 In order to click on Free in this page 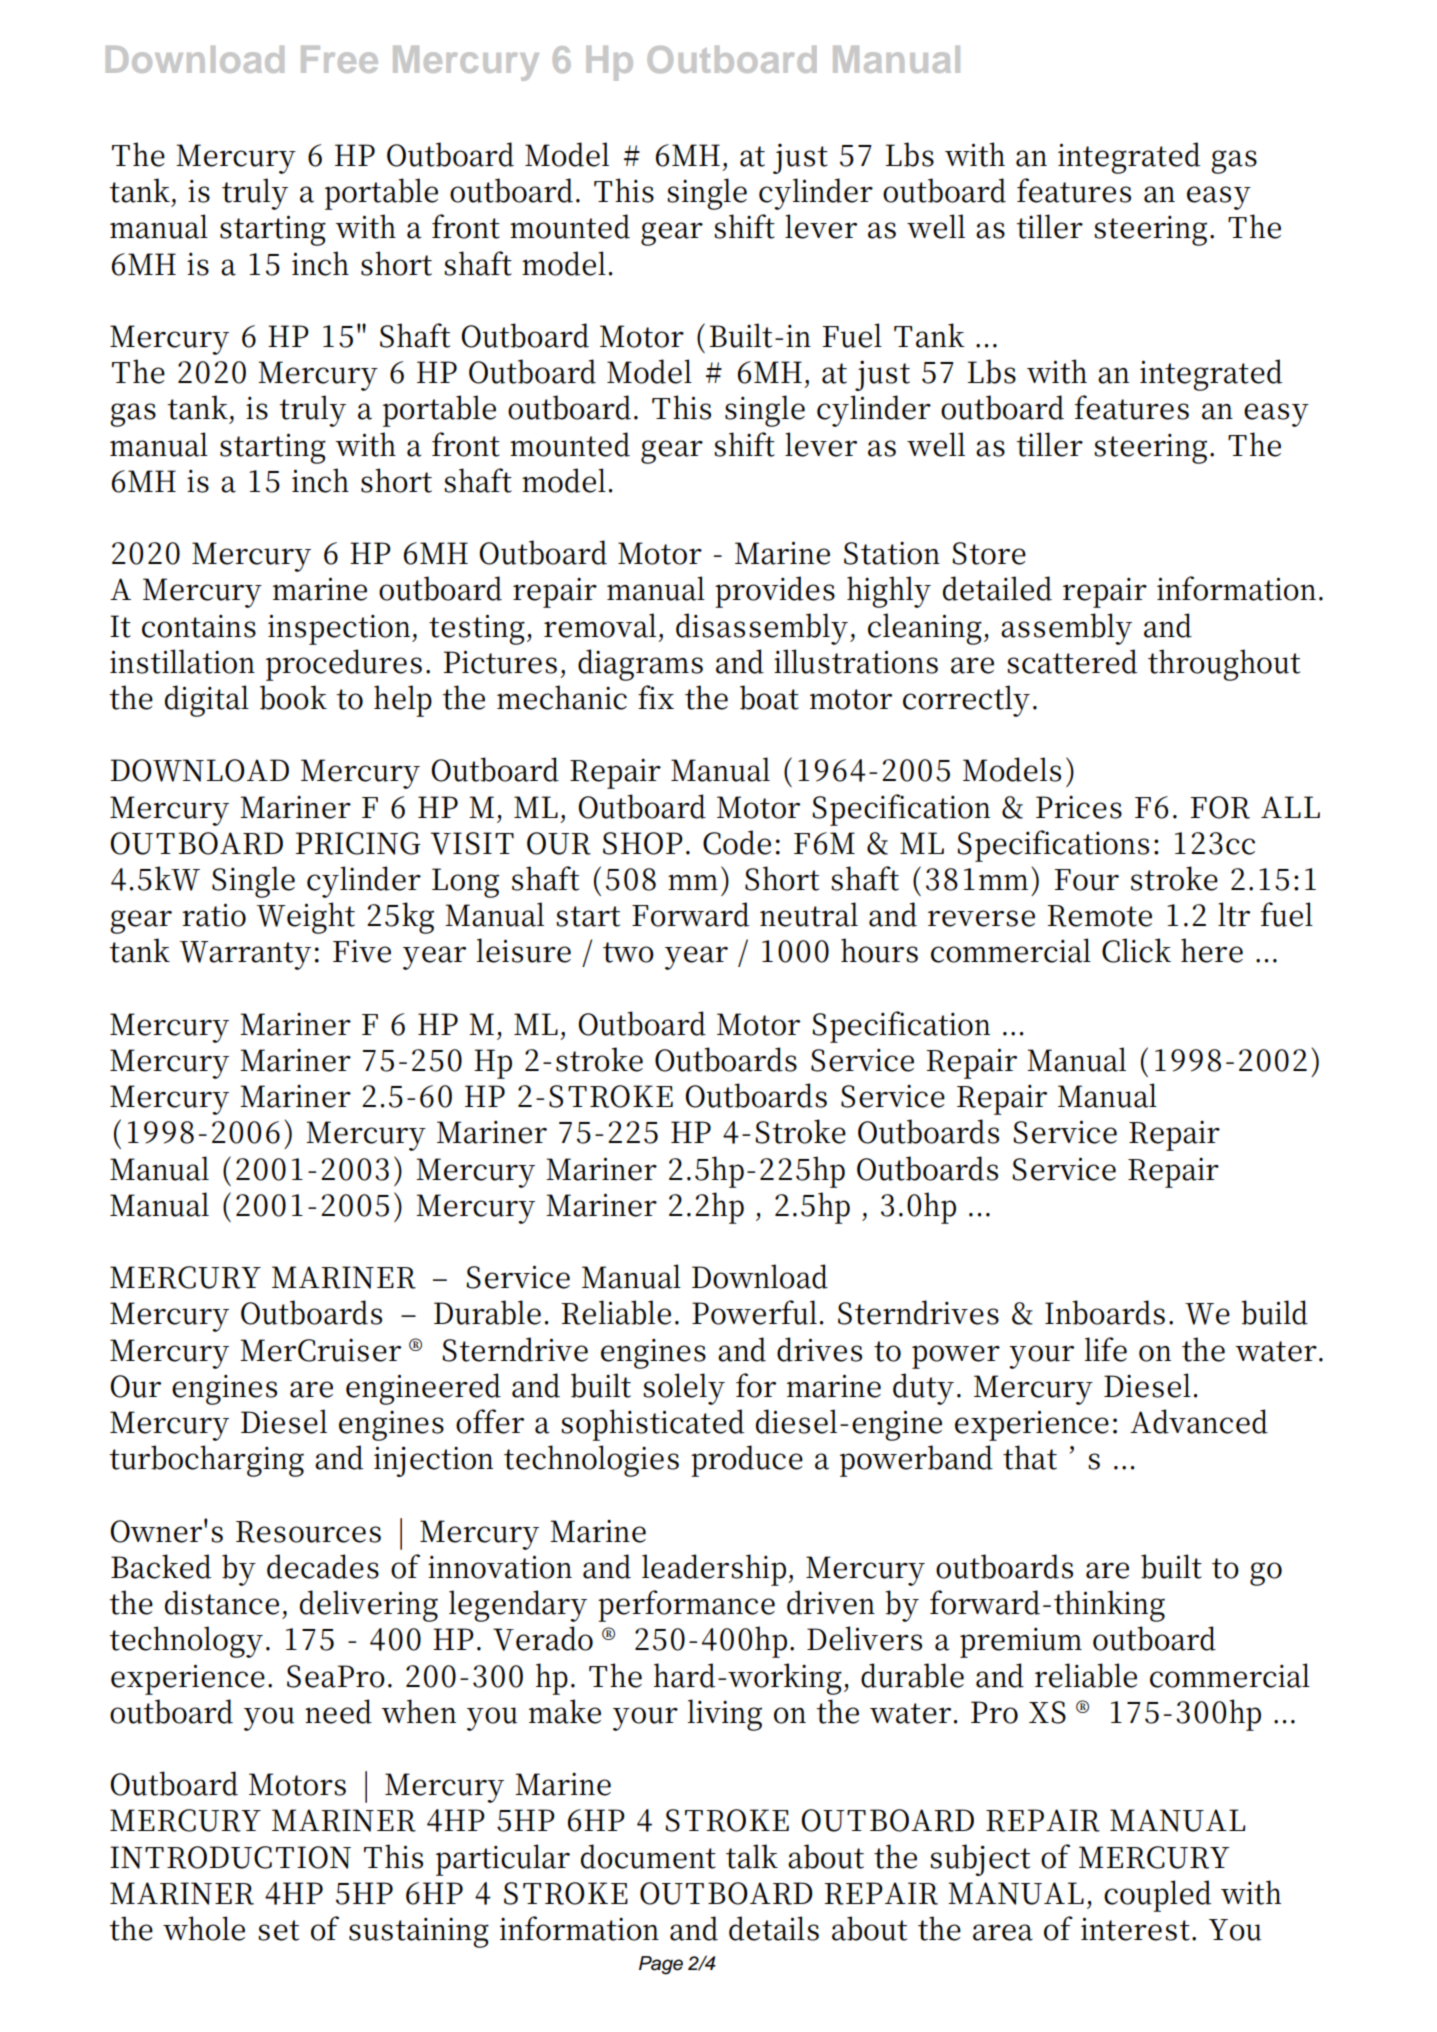, I will do `click(339, 59)`.
